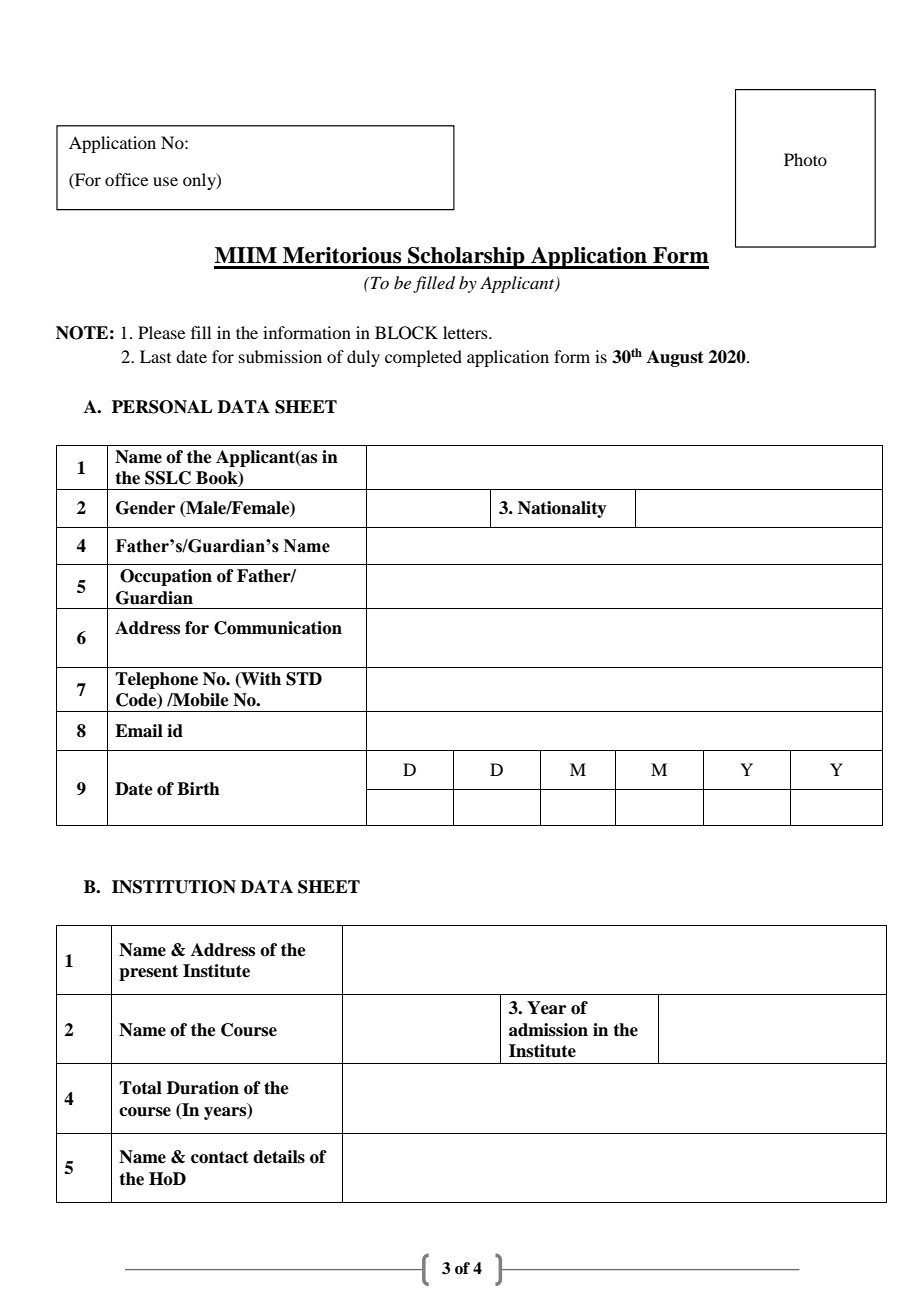 The width and height of the page is (924, 1308). Describe the element at coordinates (220, 1157) in the page. I see `contact` at that location.
